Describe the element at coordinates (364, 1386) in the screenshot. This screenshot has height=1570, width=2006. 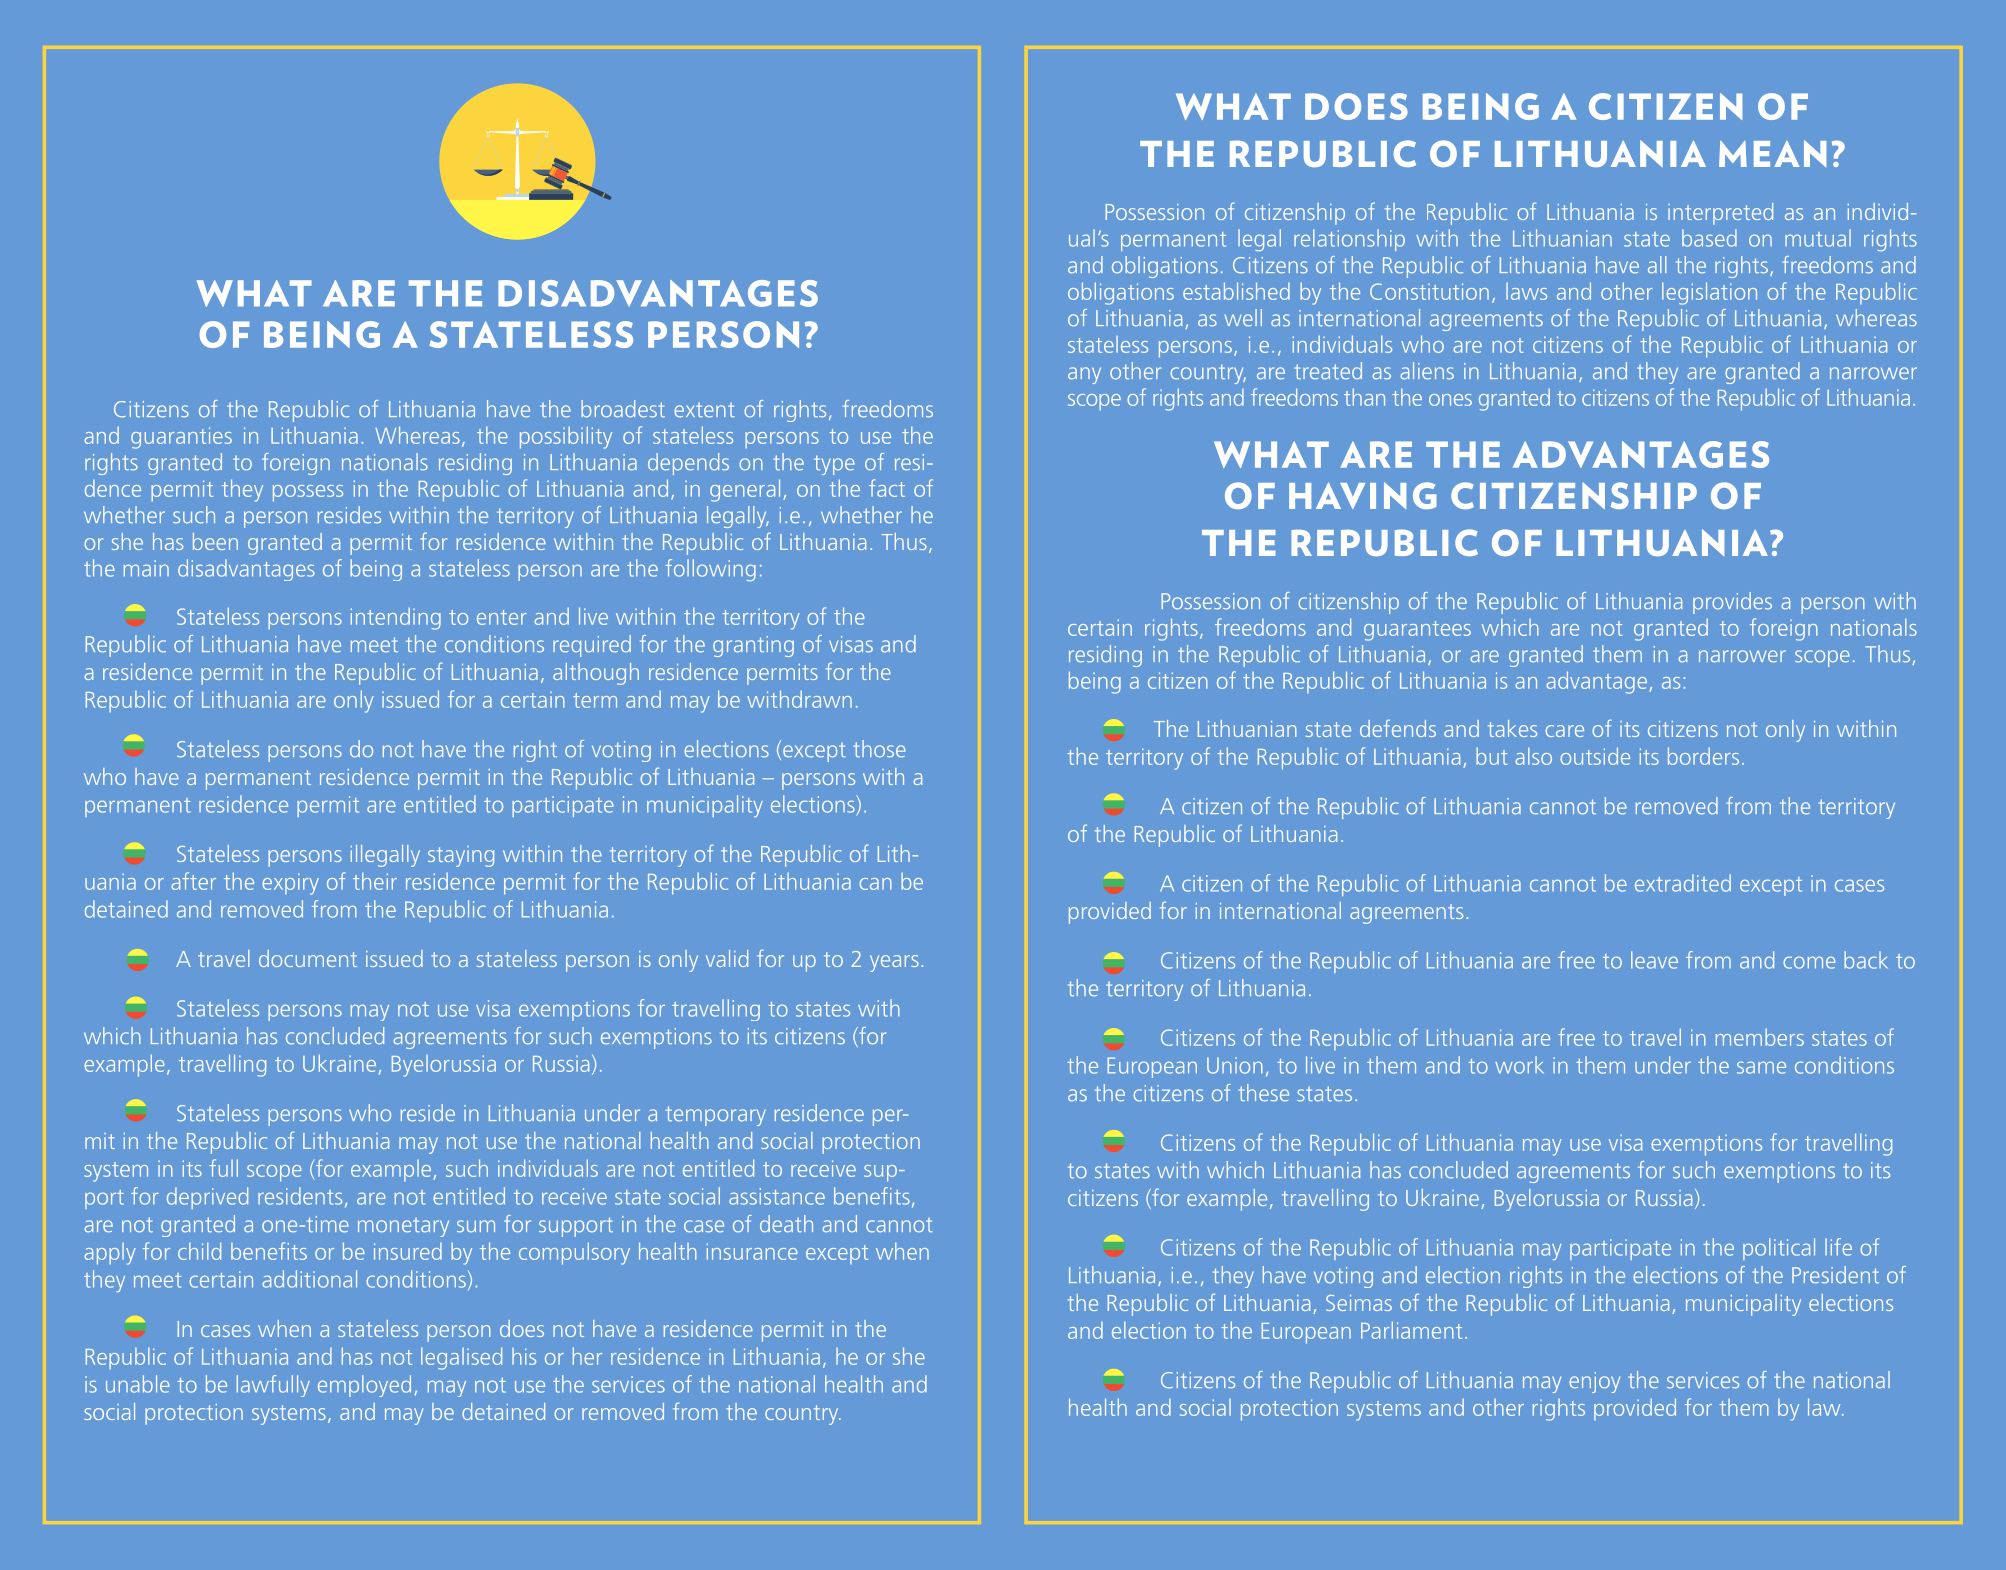
I see `employed` at that location.
